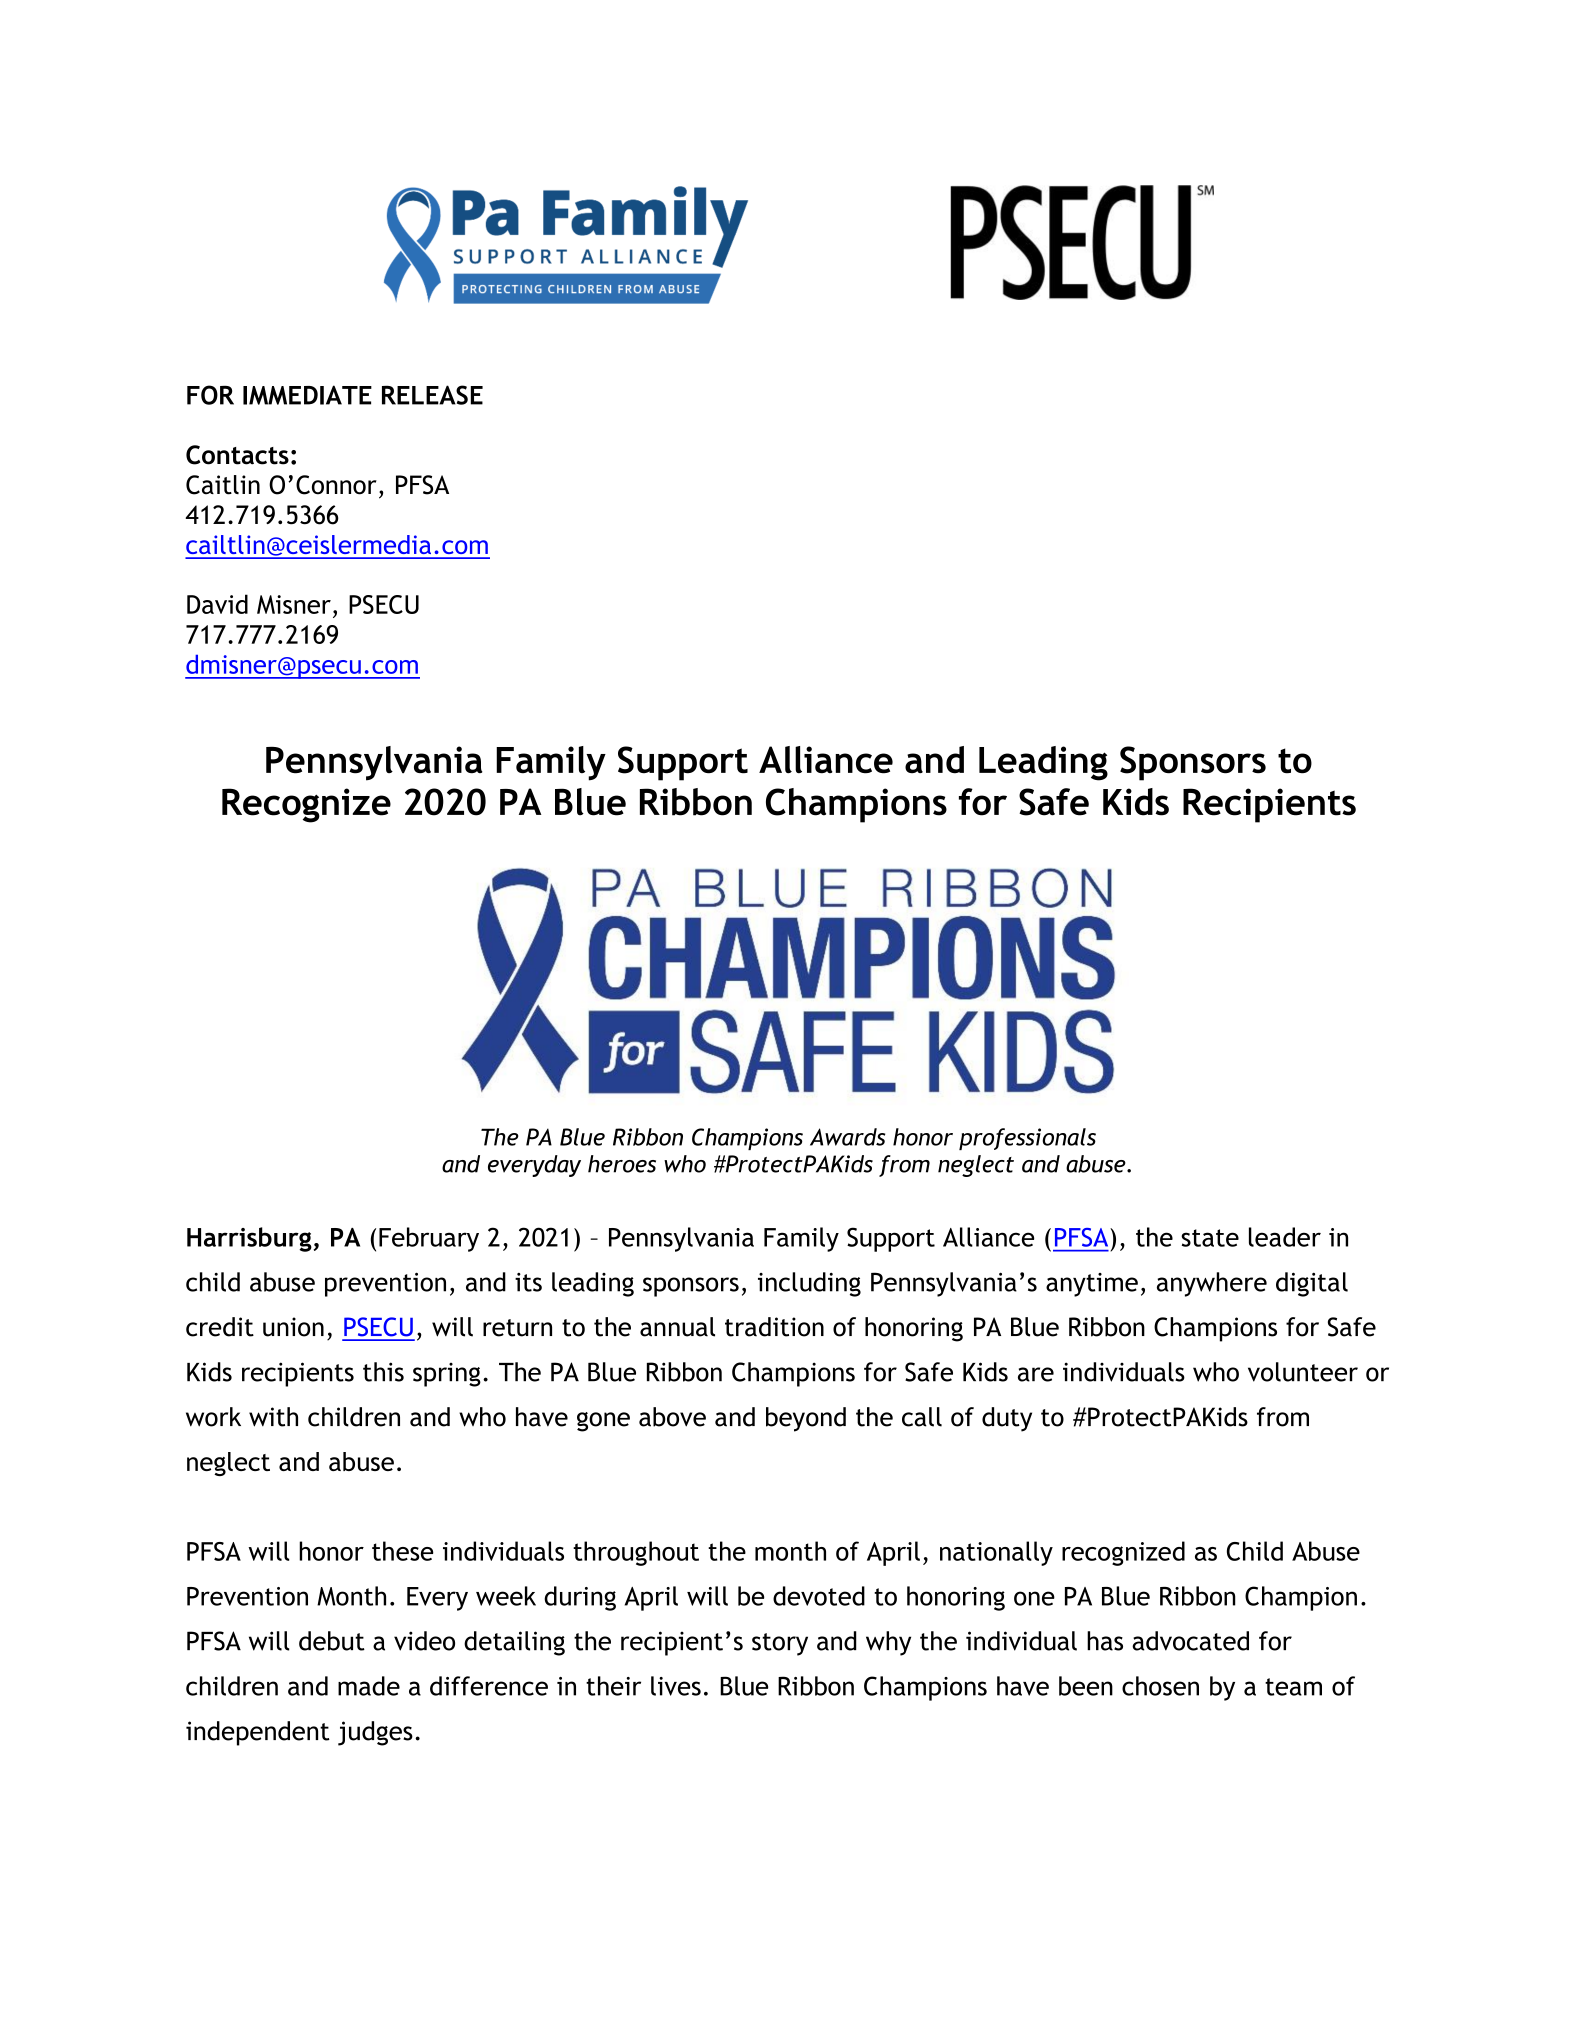  I want to click on February, so click(429, 1239).
